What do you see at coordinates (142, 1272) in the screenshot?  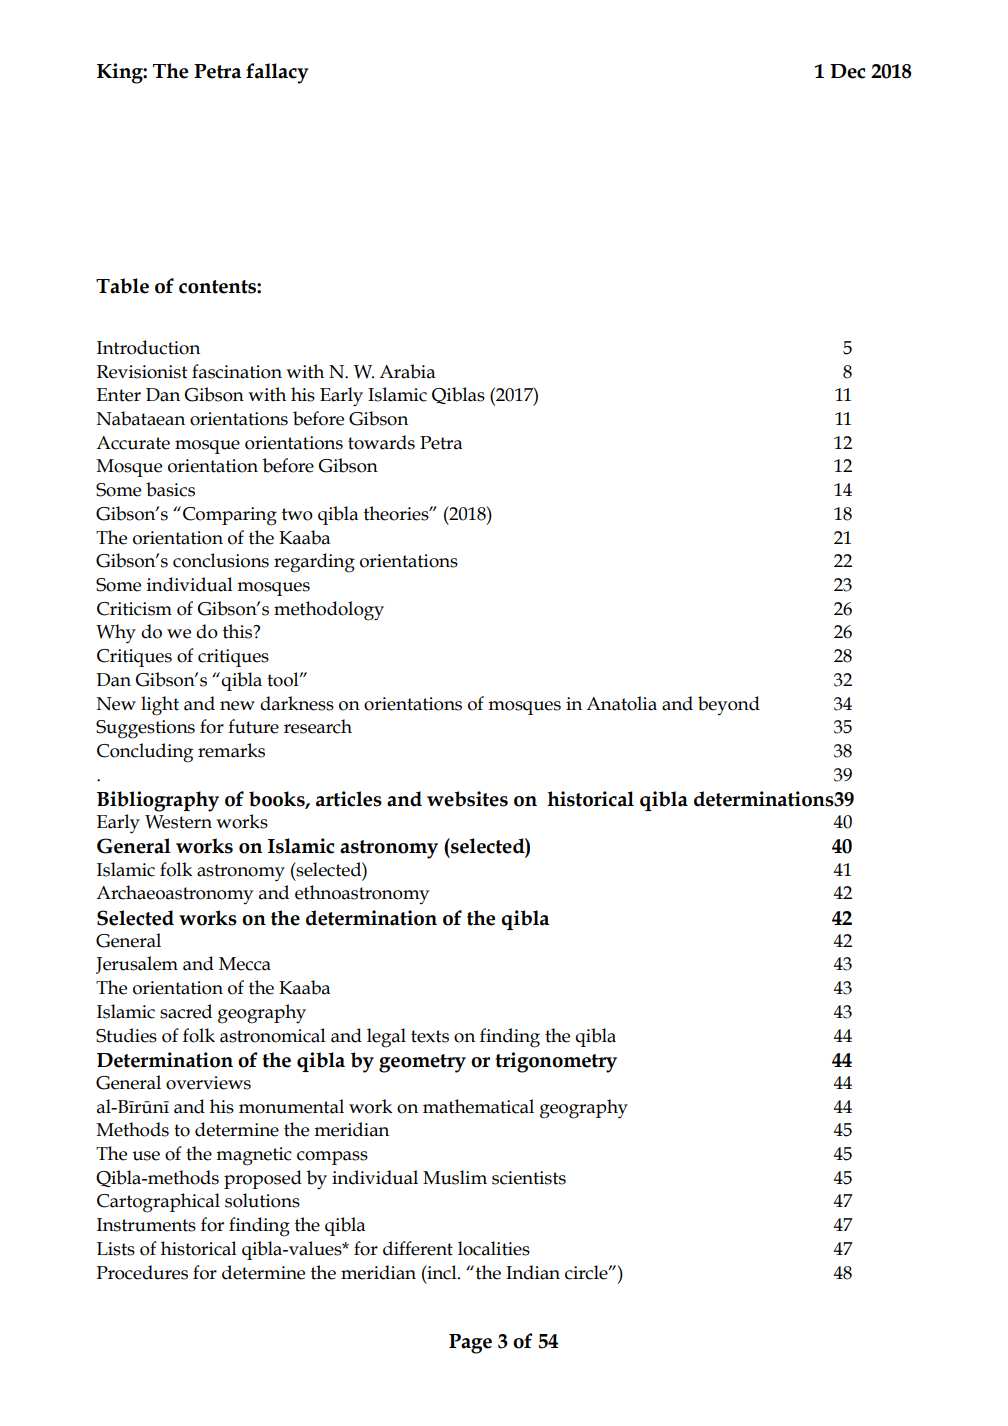 I see `Procedures` at bounding box center [142, 1272].
